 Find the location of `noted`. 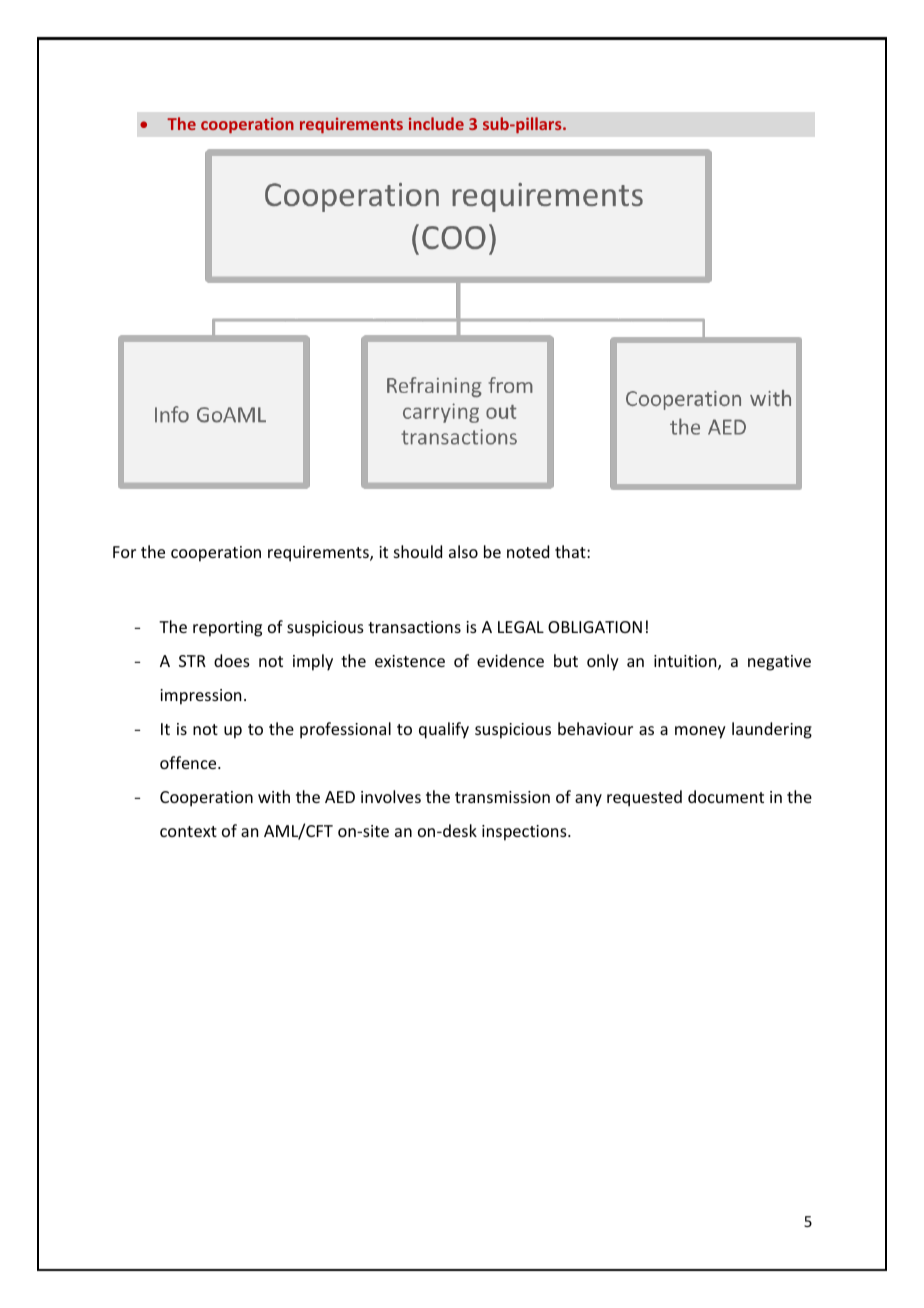

noted is located at coordinates (528, 551).
